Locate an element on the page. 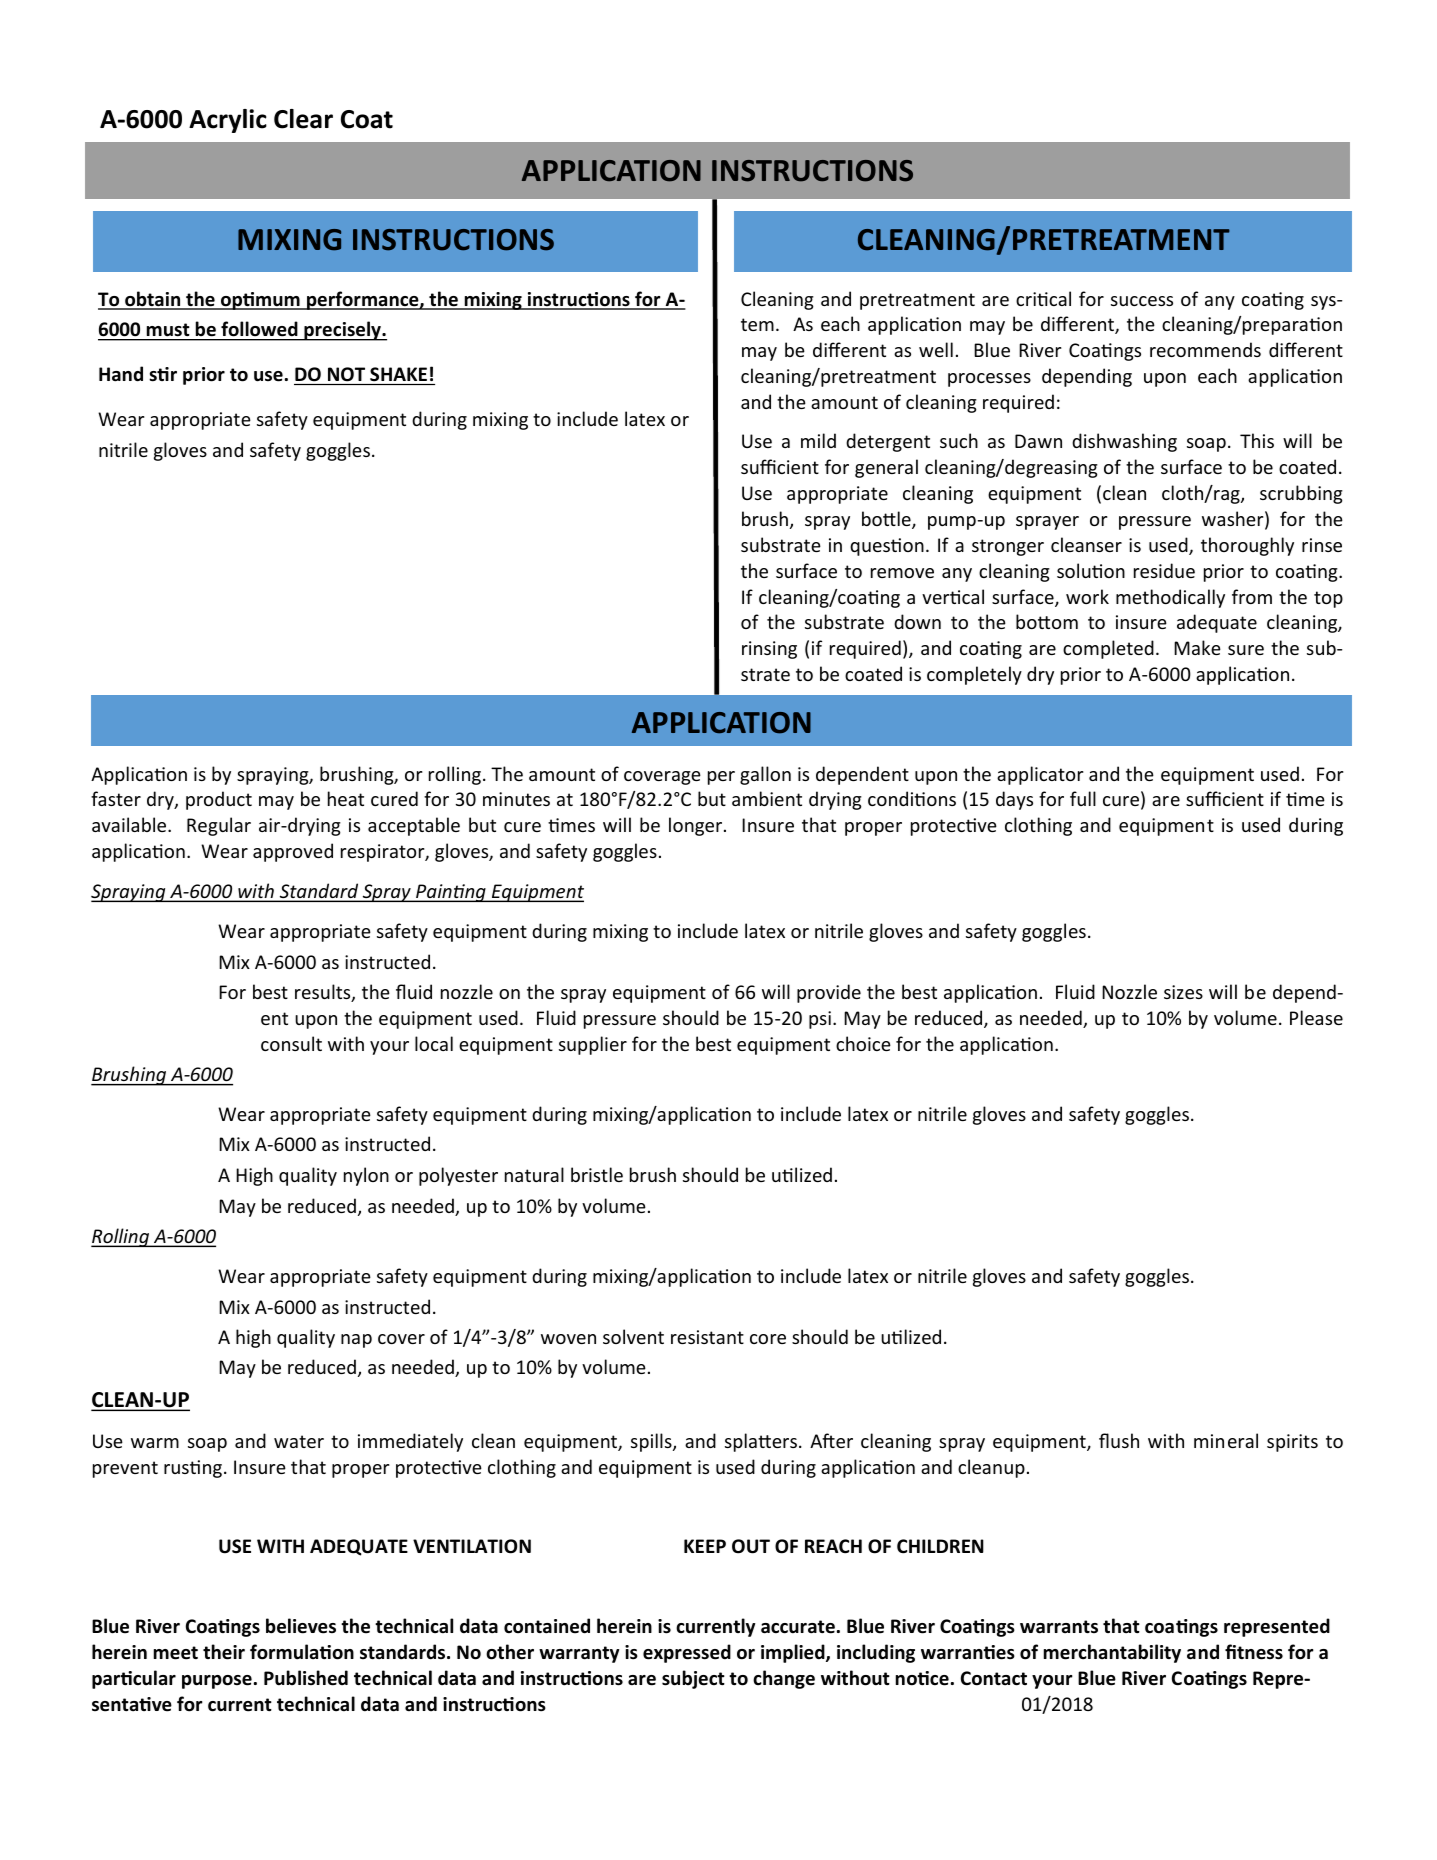 The width and height of the image is (1437, 1860). consult is located at coordinates (291, 1043).
